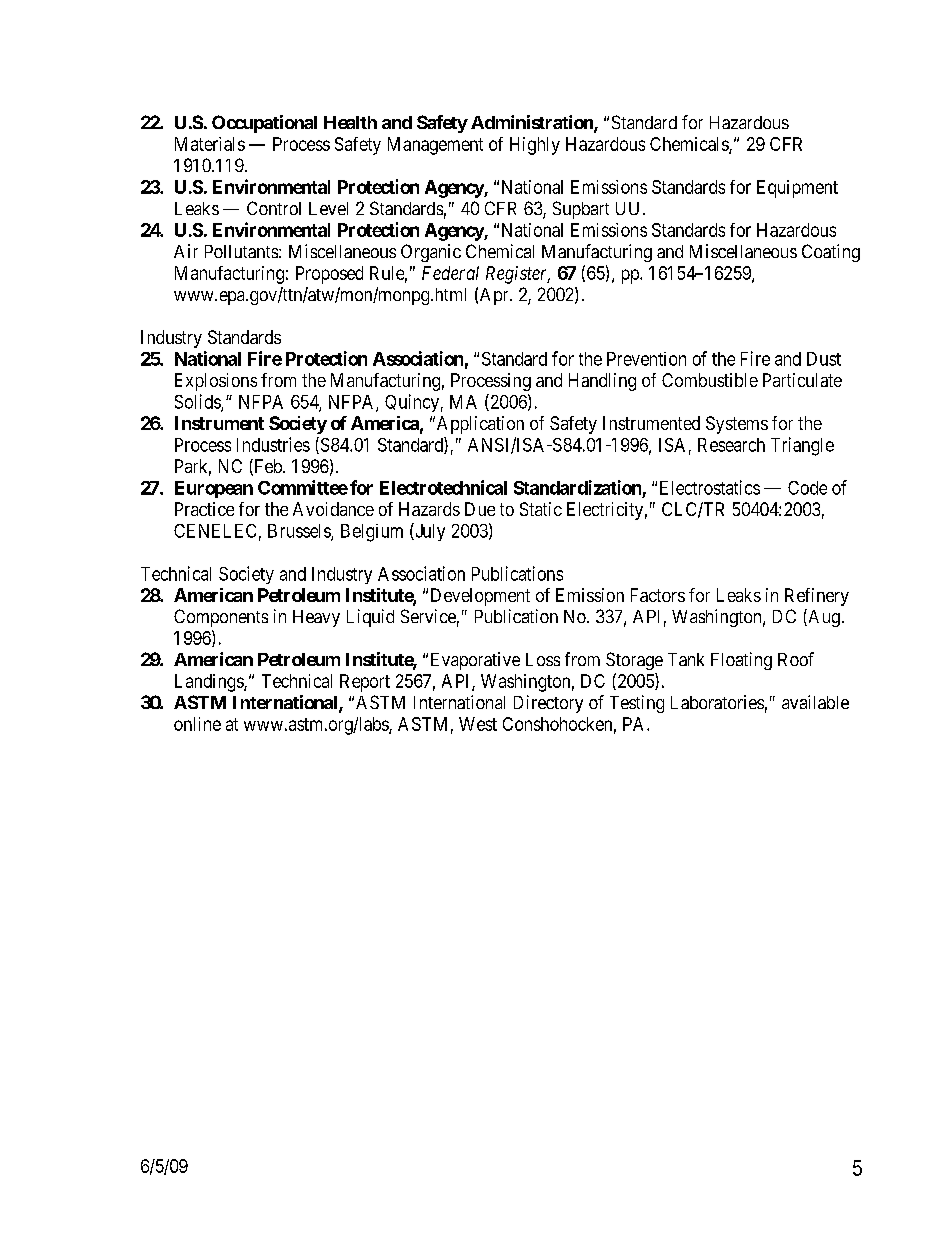 This image has width=952, height=1233. I want to click on Highly, so click(535, 146).
